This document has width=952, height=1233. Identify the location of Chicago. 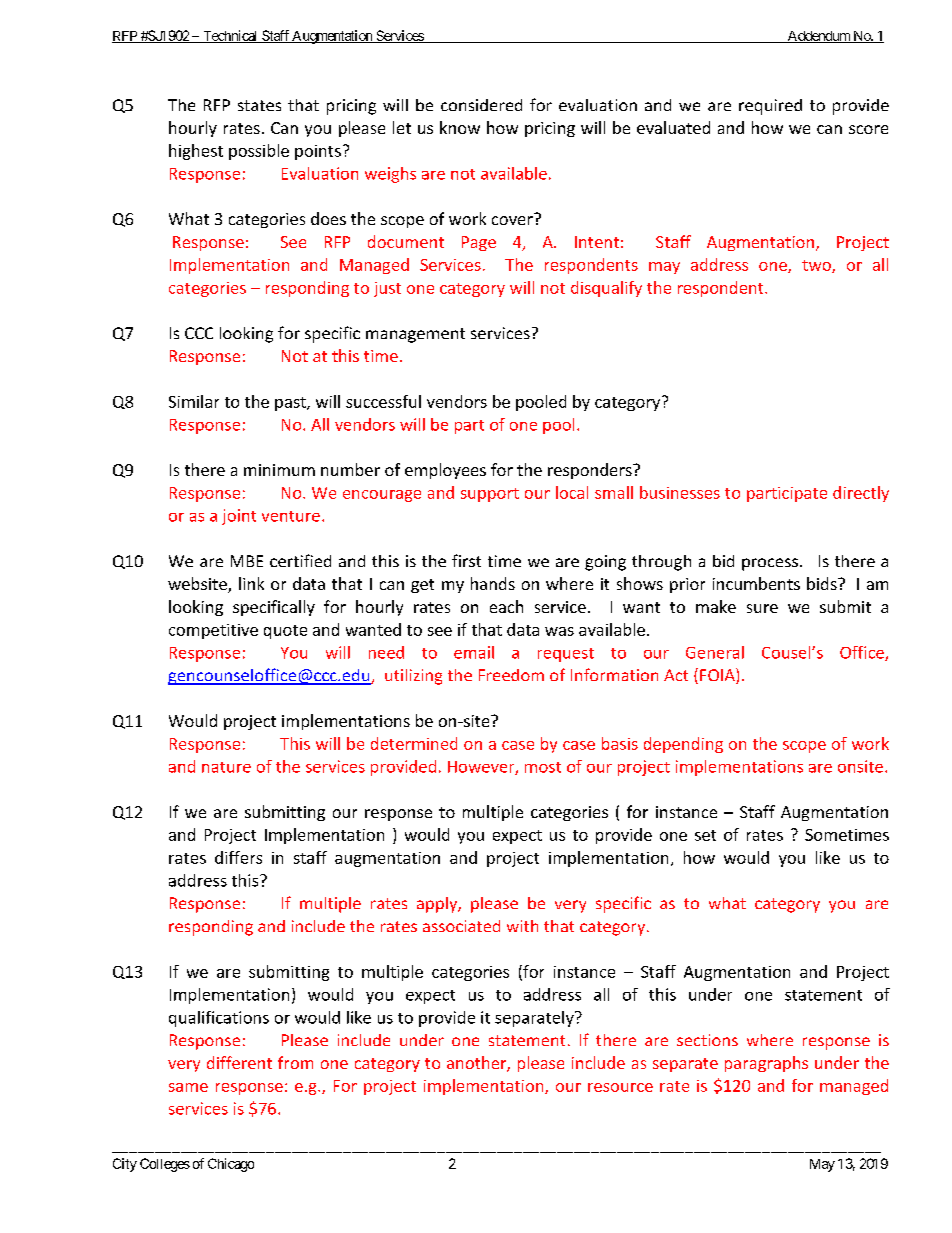
(231, 1165).
